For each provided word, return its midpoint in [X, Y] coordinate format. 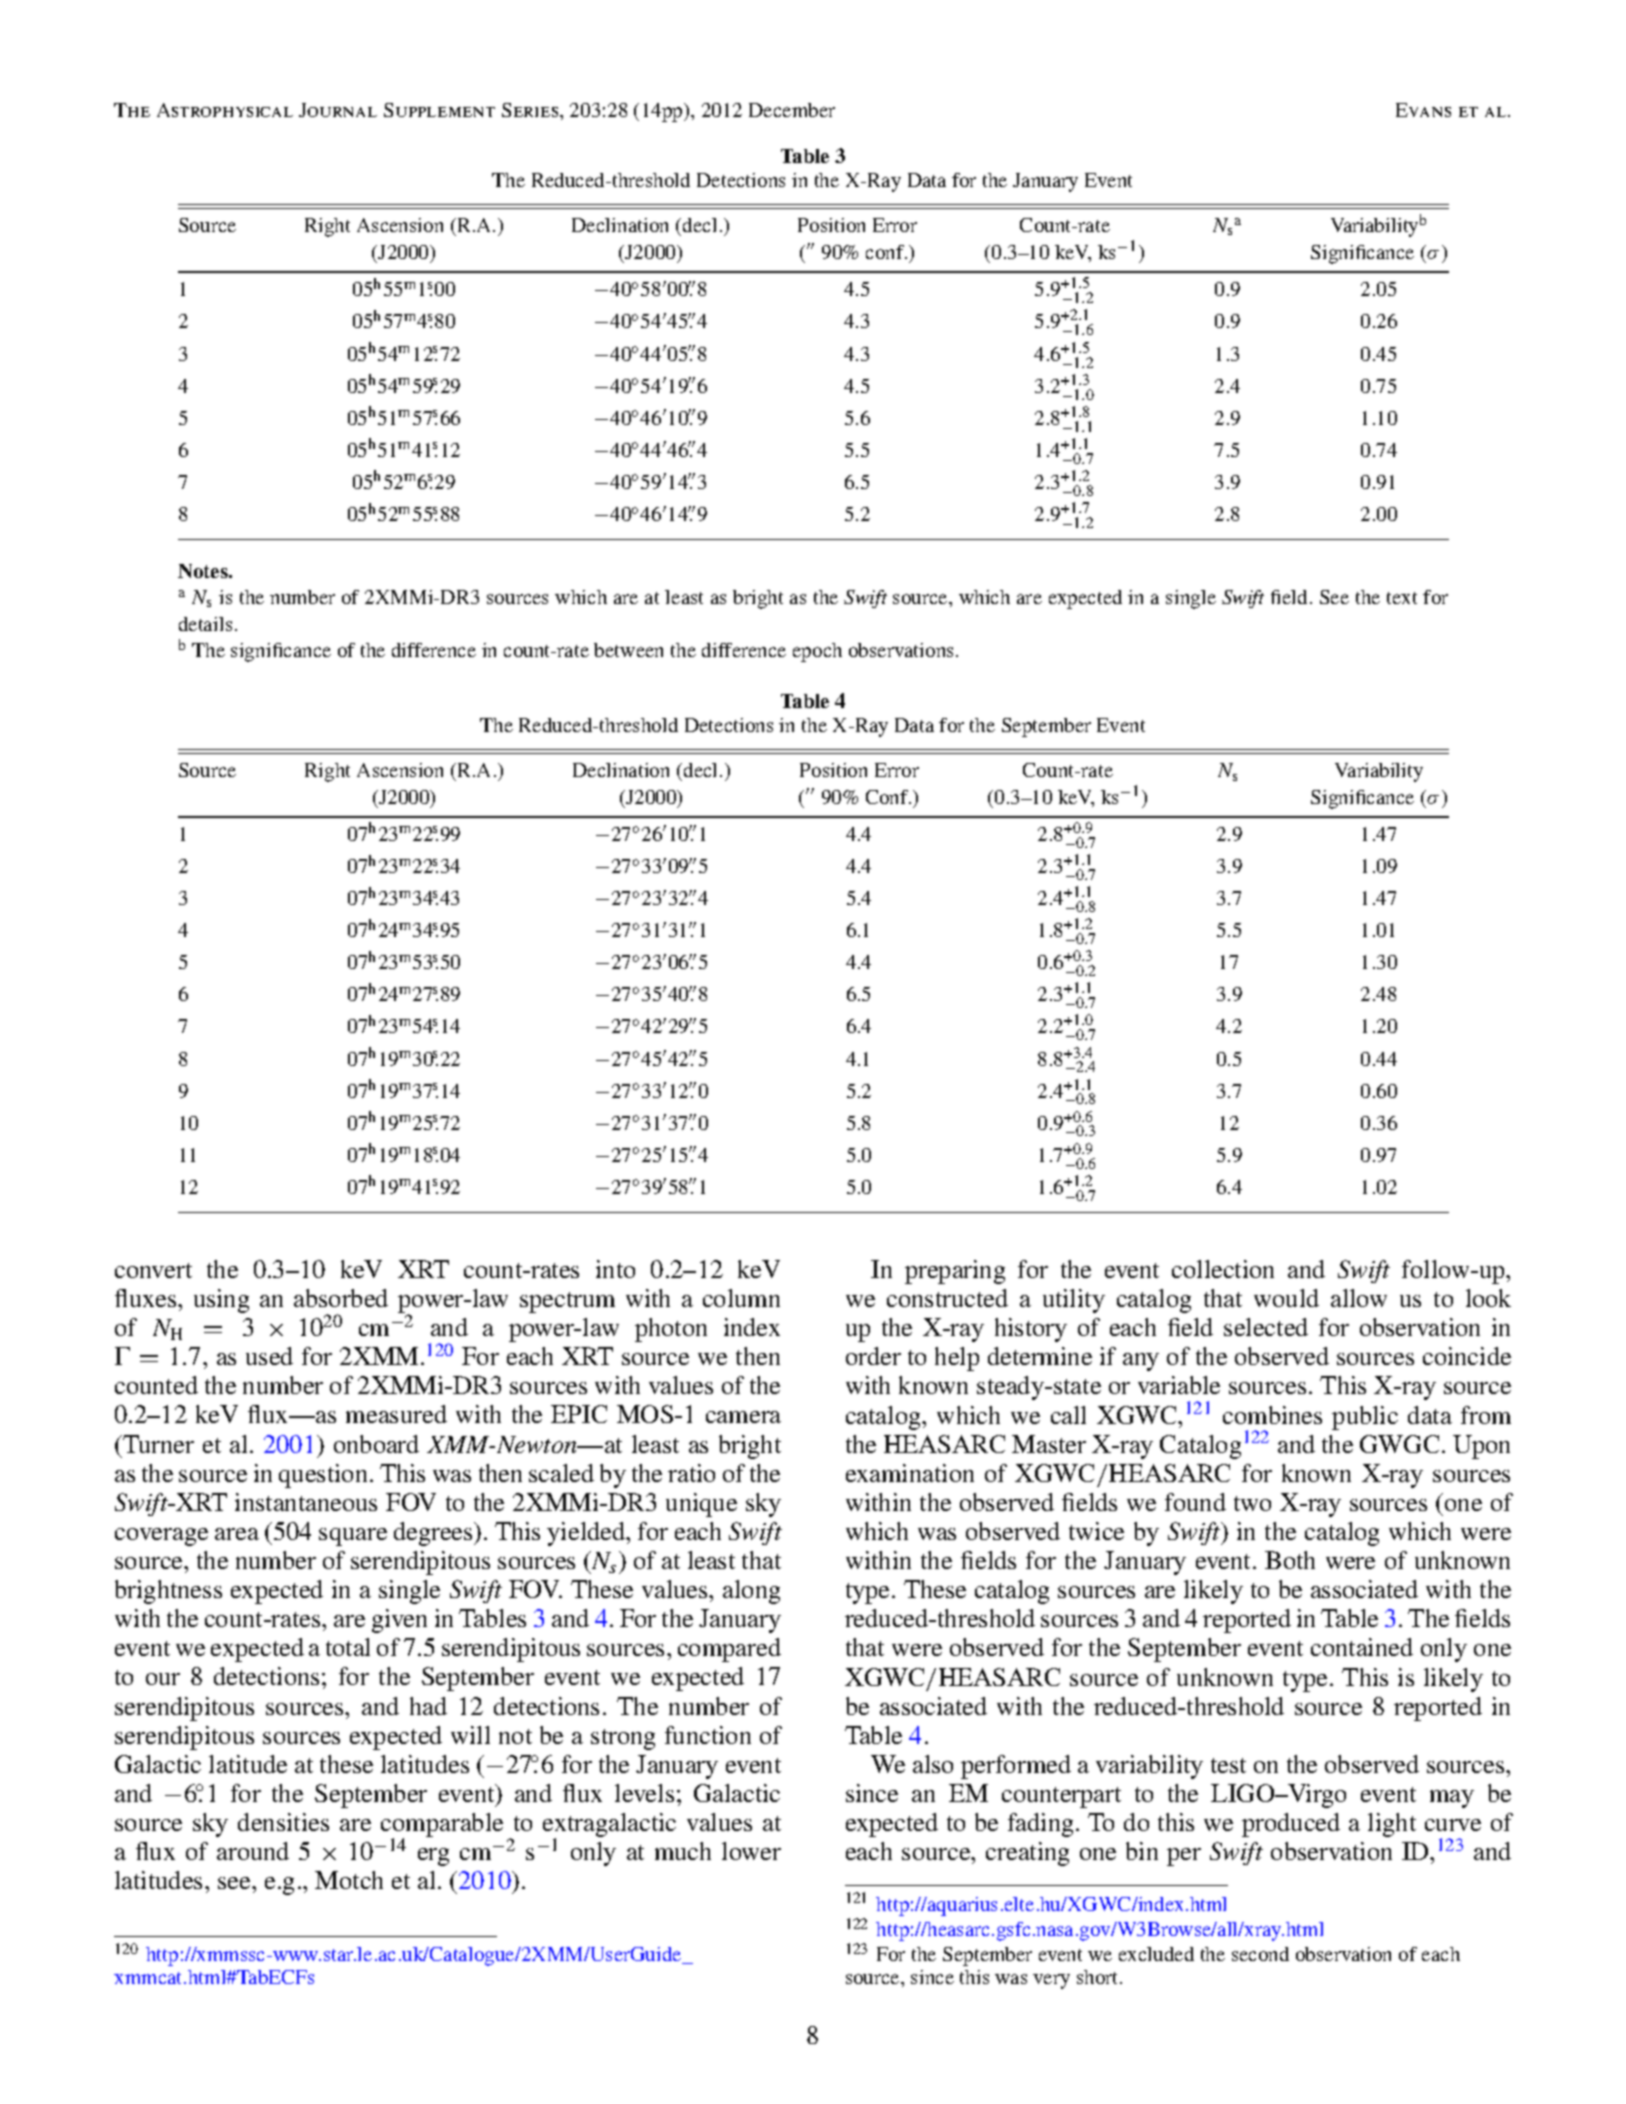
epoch [817, 652]
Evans [1423, 110]
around [253, 1851]
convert [153, 1270]
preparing [955, 1272]
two [1252, 1503]
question [323, 1476]
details [205, 624]
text [1402, 598]
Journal [338, 110]
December [792, 110]
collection [1223, 1269]
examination [910, 1473]
